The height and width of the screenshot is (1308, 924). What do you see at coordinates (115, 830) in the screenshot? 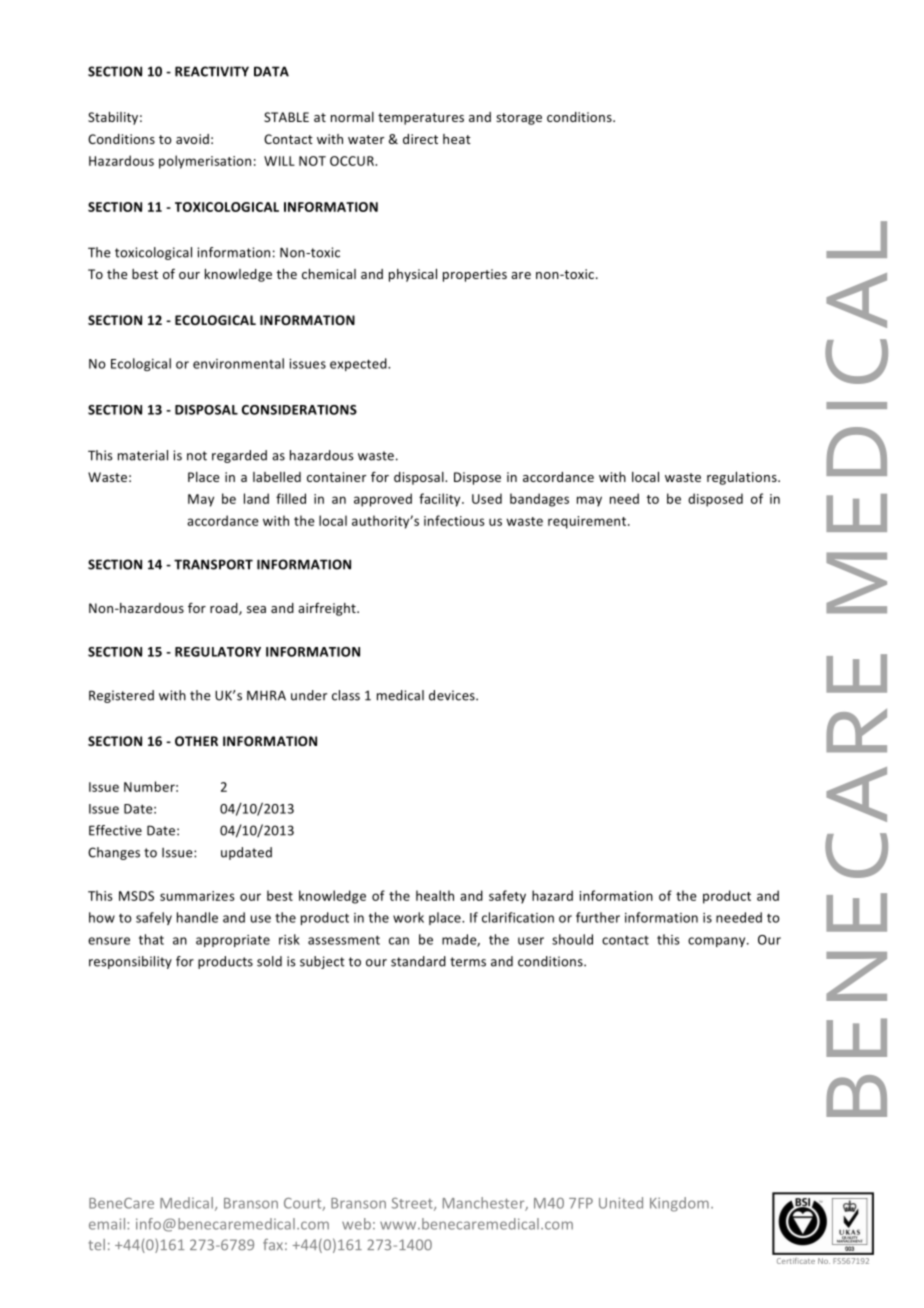
I see `Effective` at bounding box center [115, 830].
